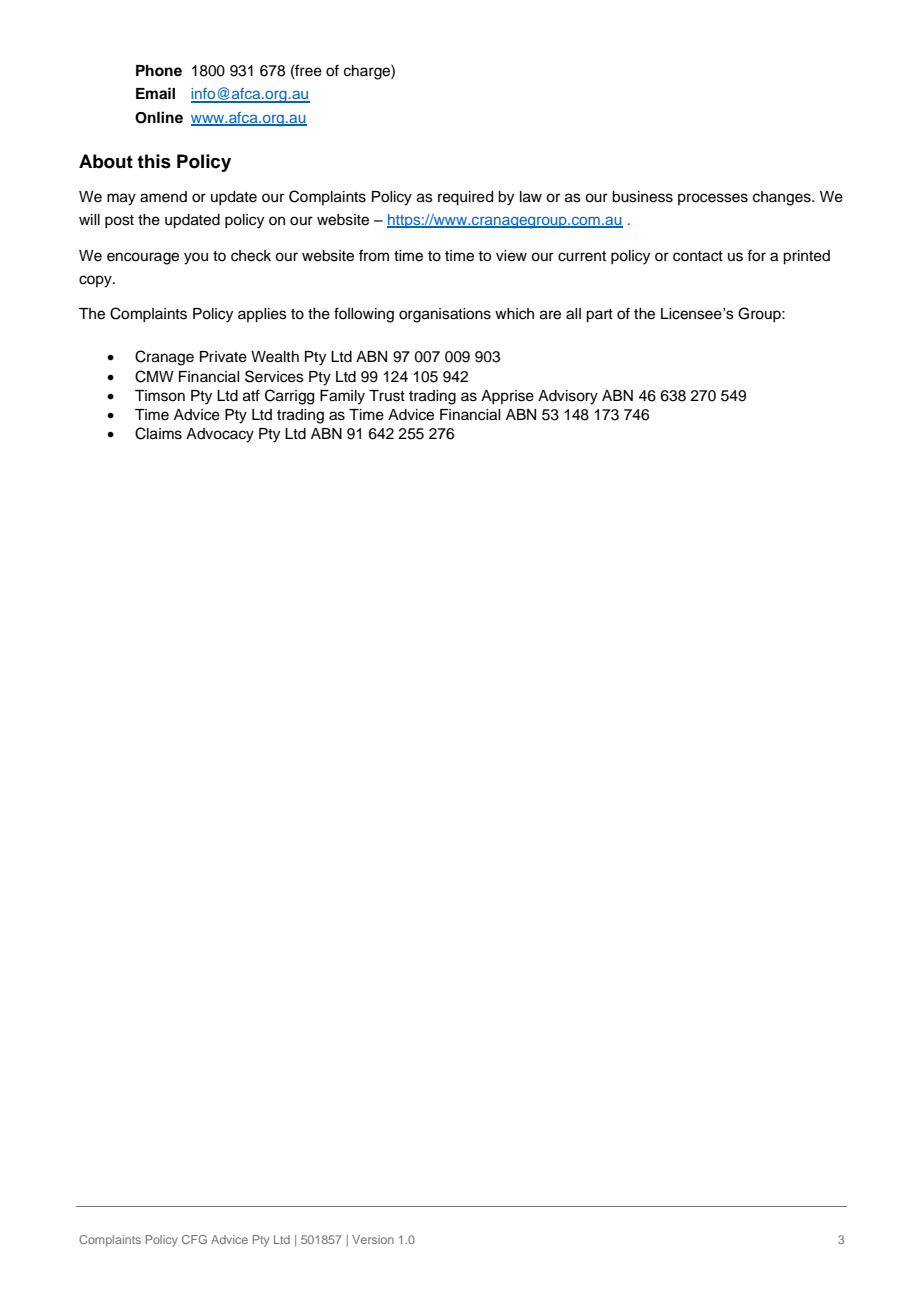  I want to click on Online, so click(159, 117).
